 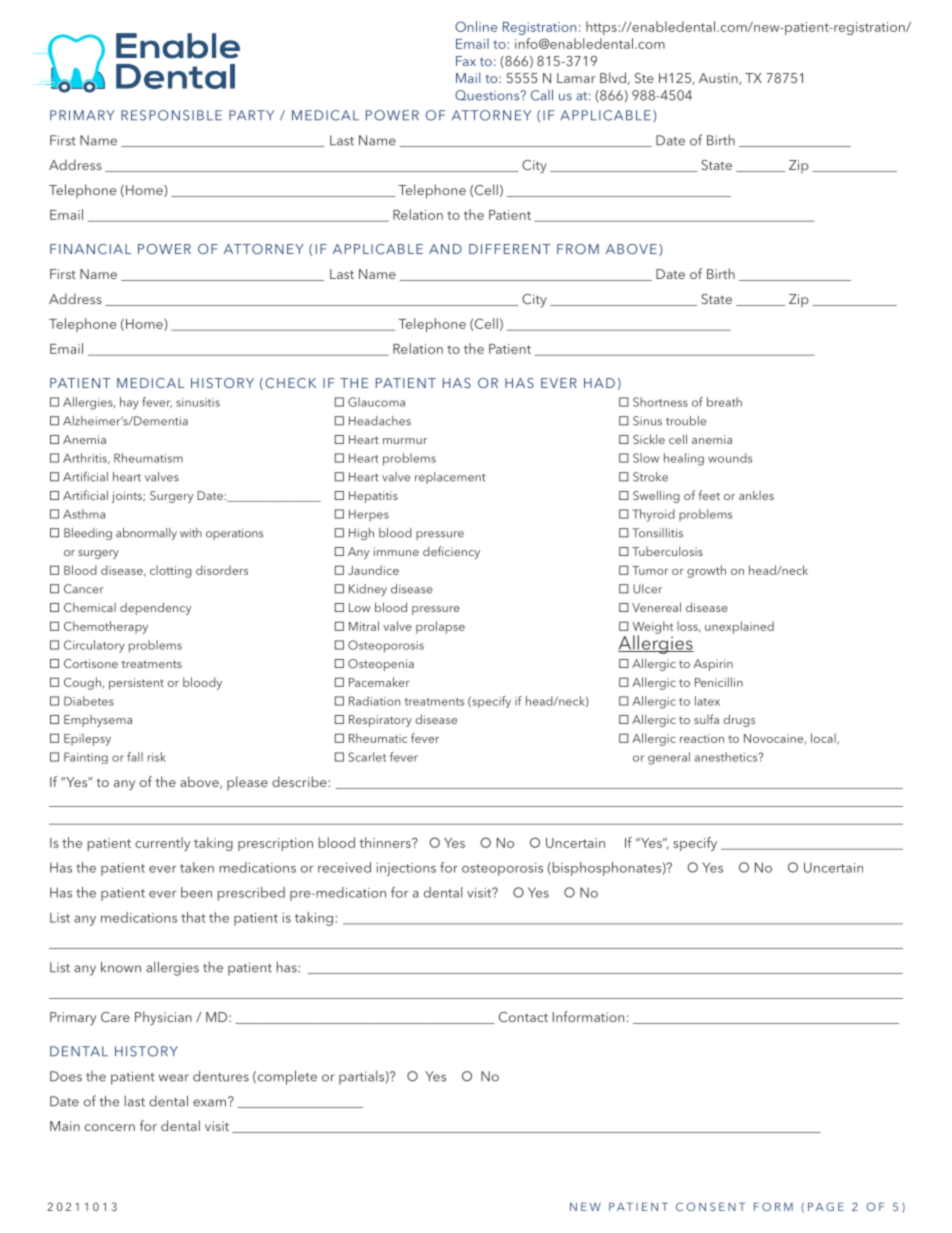 What do you see at coordinates (174, 1078) in the image?
I see `wear` at bounding box center [174, 1078].
